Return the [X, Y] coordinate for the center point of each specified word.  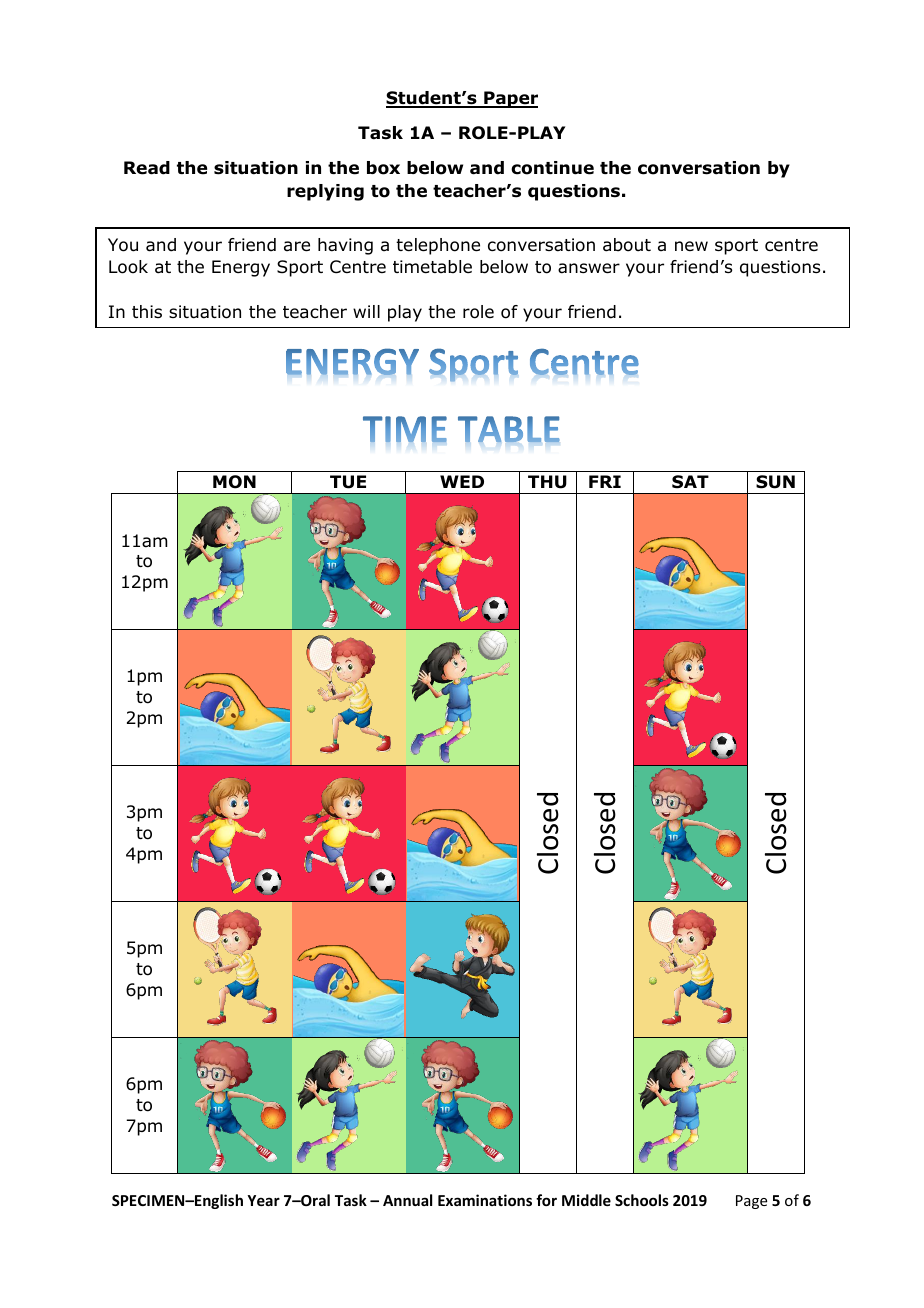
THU [547, 482]
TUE [348, 482]
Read [147, 168]
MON [234, 482]
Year [263, 1200]
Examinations [485, 1200]
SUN [775, 482]
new [691, 246]
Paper [510, 99]
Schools [642, 1200]
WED [462, 481]
